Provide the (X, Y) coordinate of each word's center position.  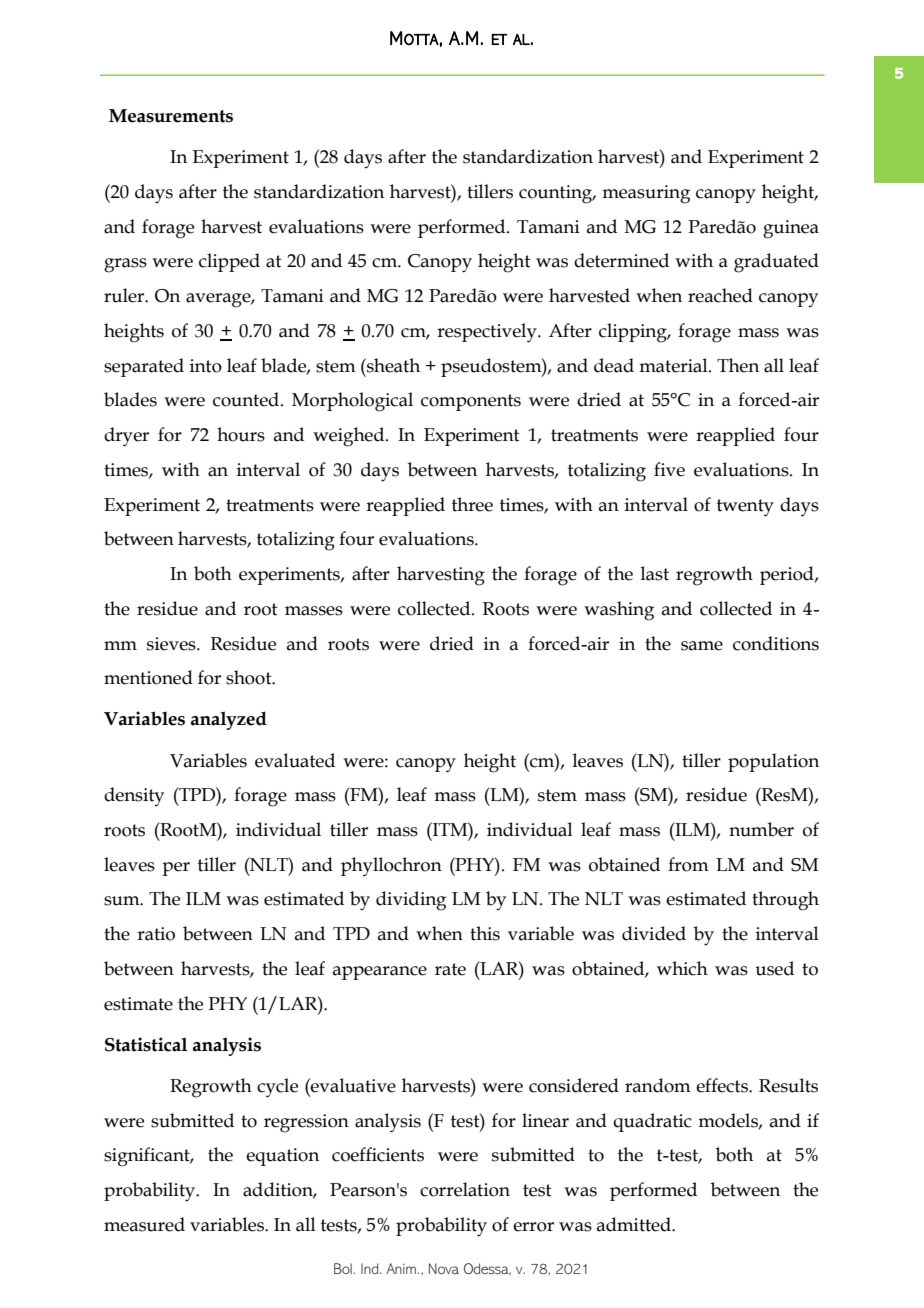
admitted (635, 1224)
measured (144, 1224)
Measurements (171, 116)
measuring (646, 194)
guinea (791, 229)
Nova (444, 1268)
